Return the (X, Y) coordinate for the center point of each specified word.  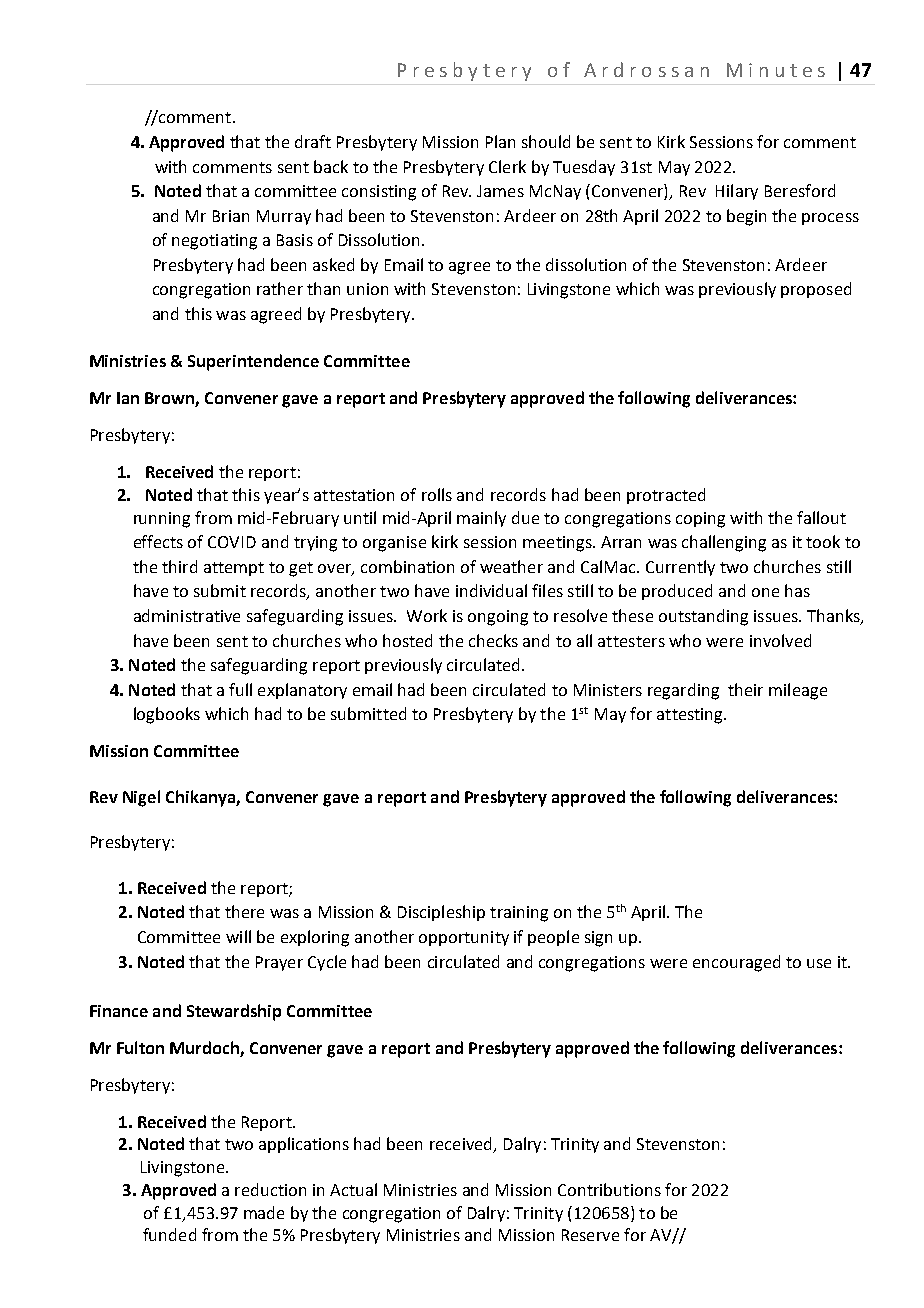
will (238, 936)
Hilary (737, 192)
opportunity (464, 938)
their (745, 689)
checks (493, 640)
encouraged (736, 963)
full (240, 689)
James (500, 191)
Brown (170, 399)
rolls (437, 494)
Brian (231, 216)
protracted (666, 496)
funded (169, 1234)
